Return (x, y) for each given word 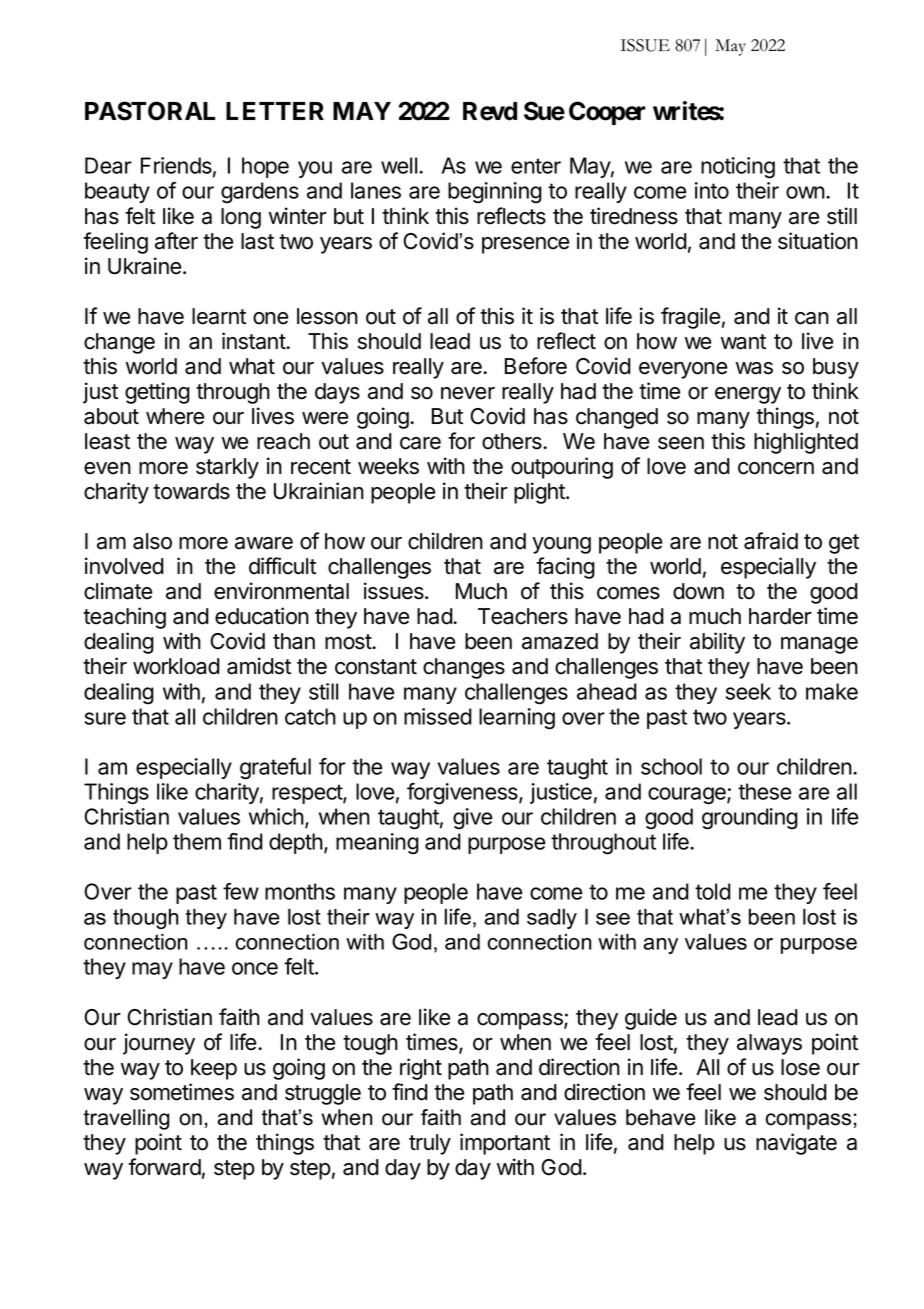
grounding (750, 819)
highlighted (806, 443)
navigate (796, 1144)
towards (191, 491)
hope (265, 167)
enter (536, 166)
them (197, 841)
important (505, 1144)
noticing (738, 168)
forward (164, 1167)
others (513, 441)
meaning (377, 844)
